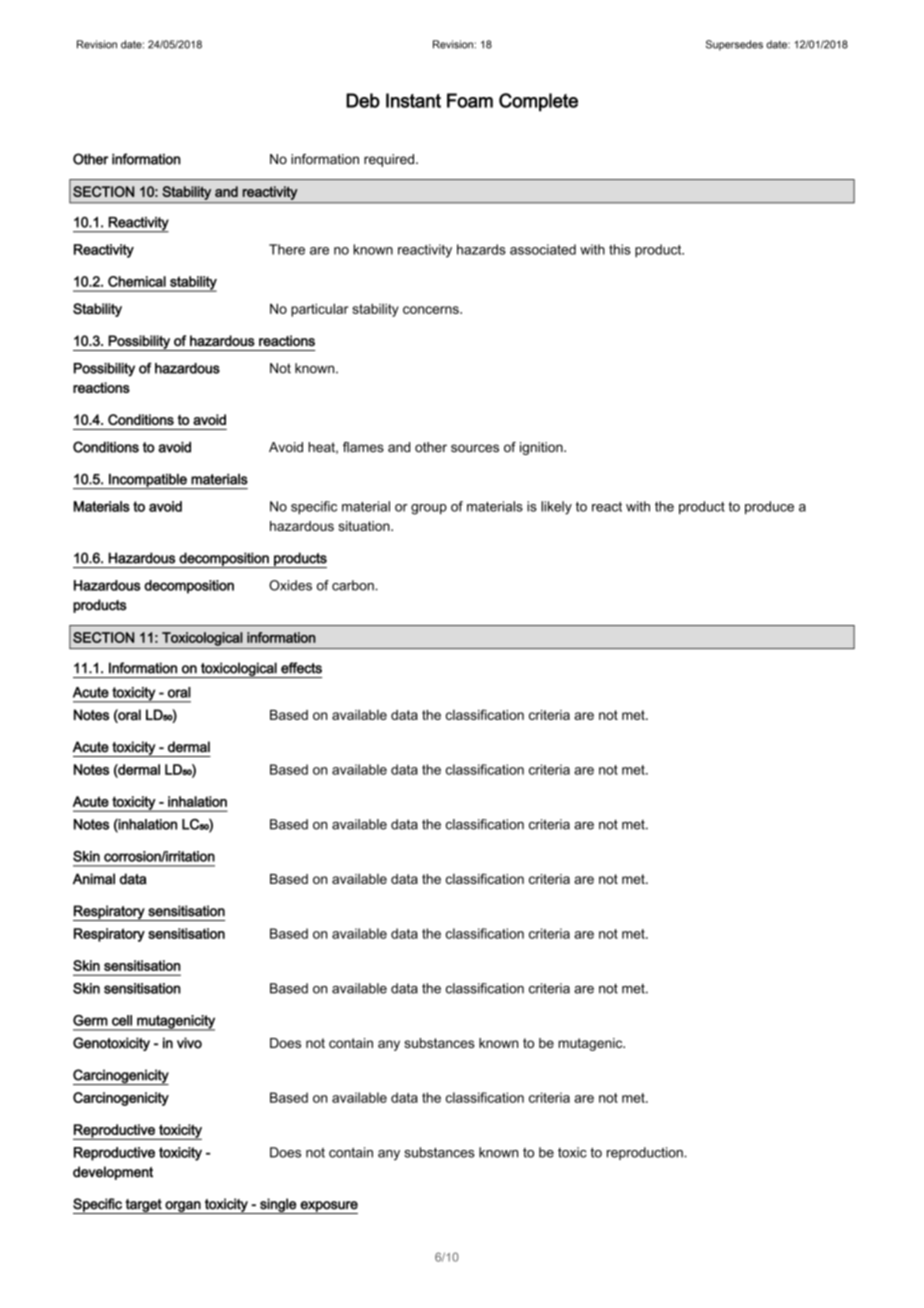  I want to click on effects, so click(301, 668).
